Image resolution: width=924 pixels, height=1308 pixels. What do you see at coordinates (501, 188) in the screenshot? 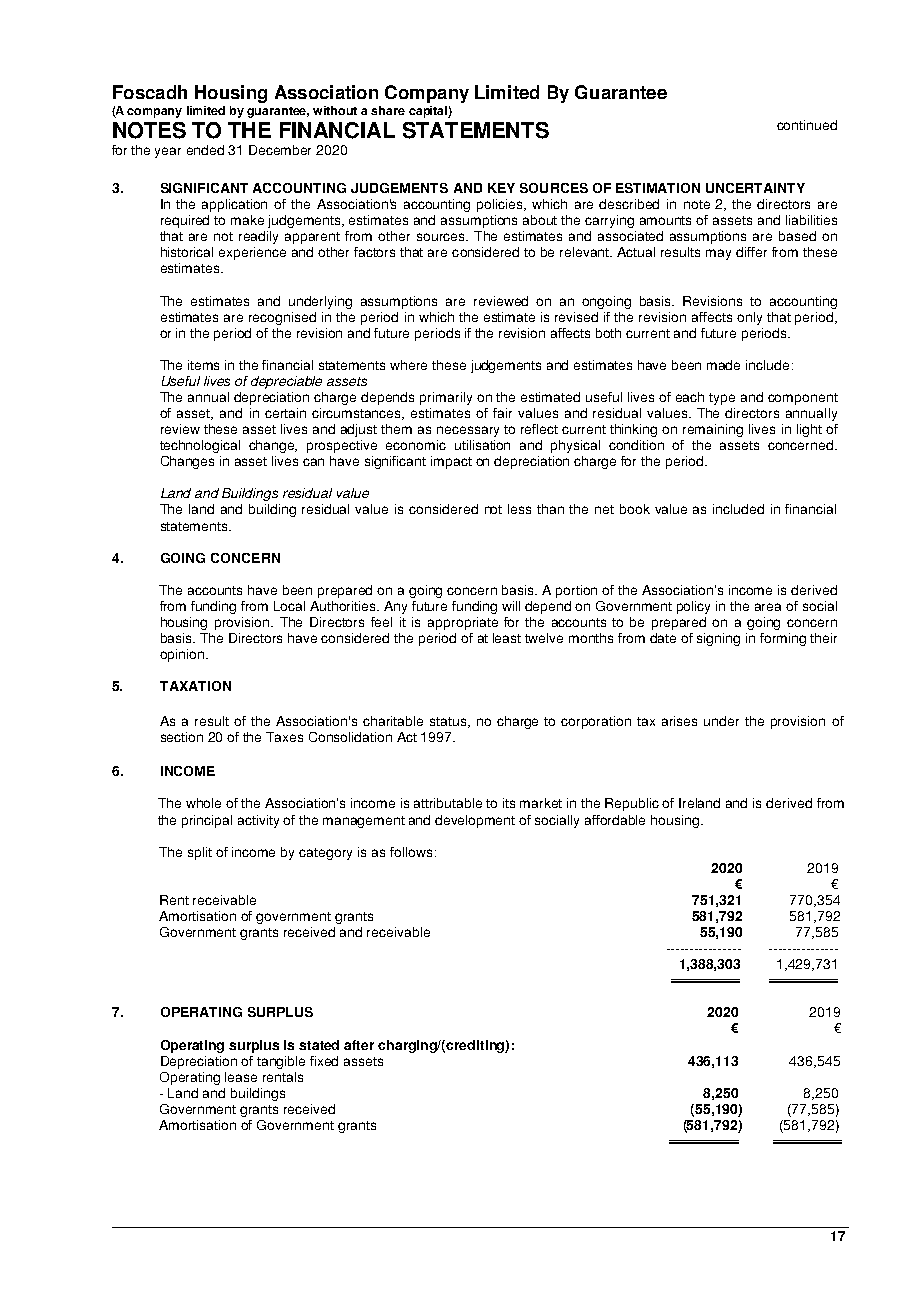
I see `KEY` at bounding box center [501, 188].
